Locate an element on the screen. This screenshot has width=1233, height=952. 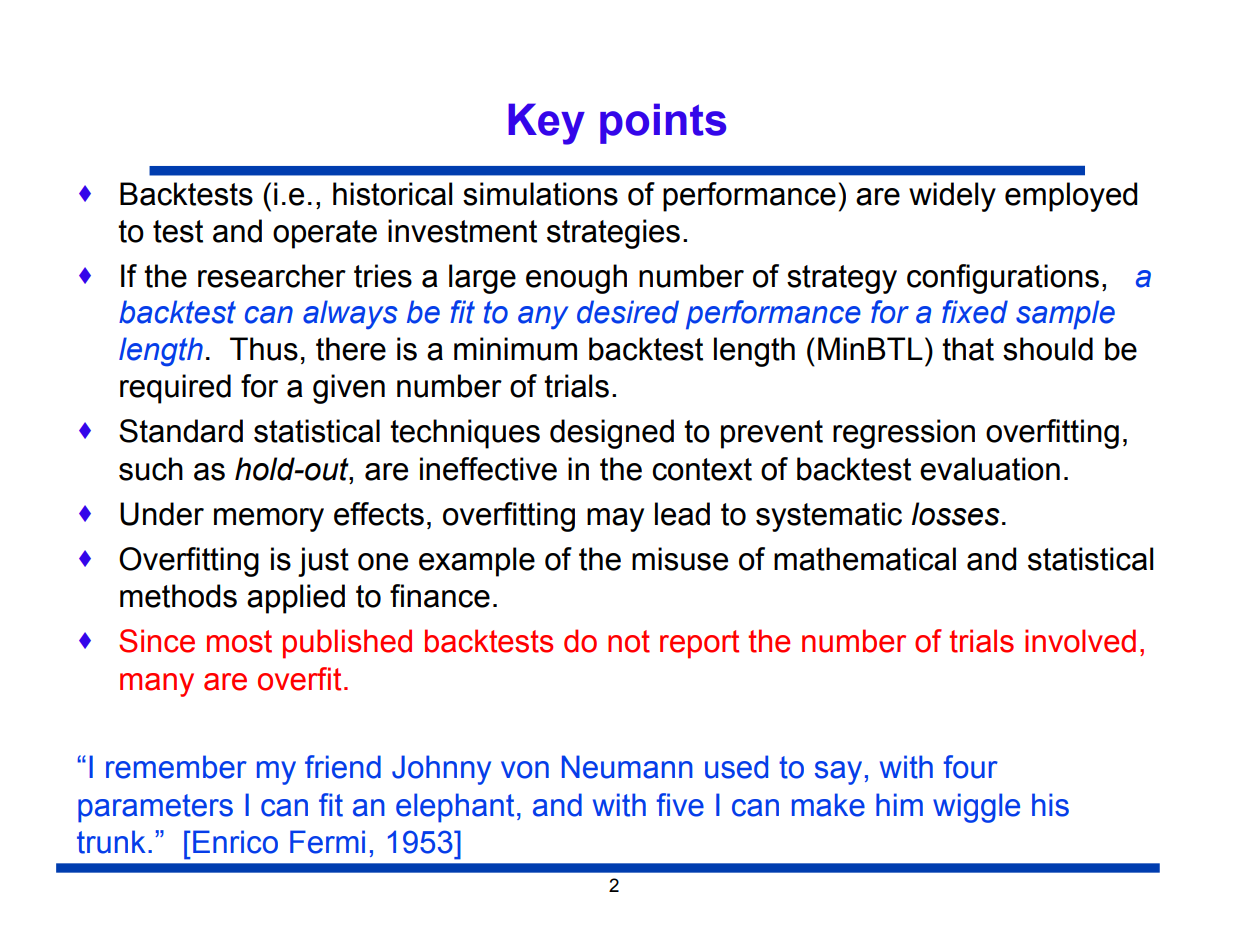
Thus is located at coordinates (264, 349).
